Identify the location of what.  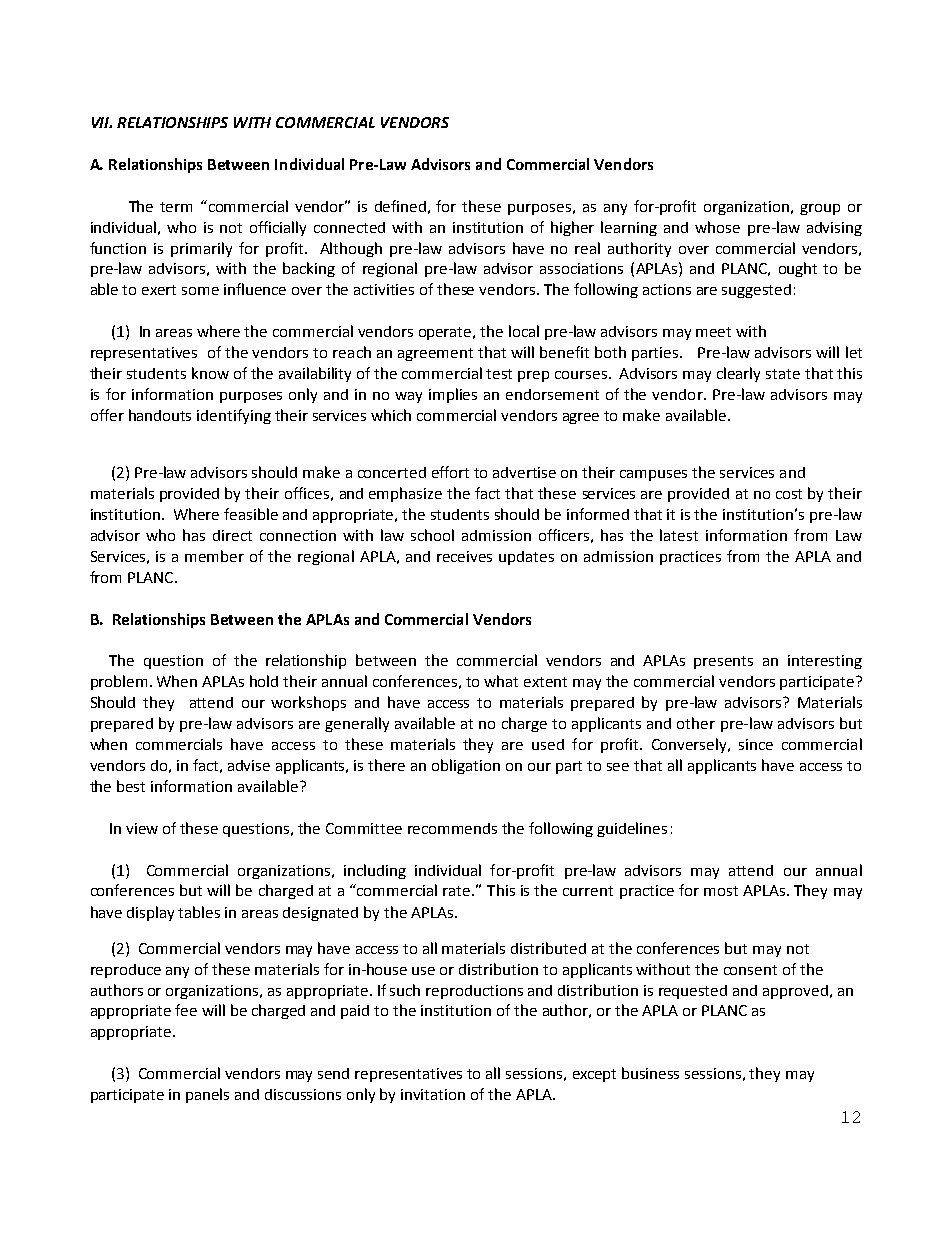
(501, 681).
